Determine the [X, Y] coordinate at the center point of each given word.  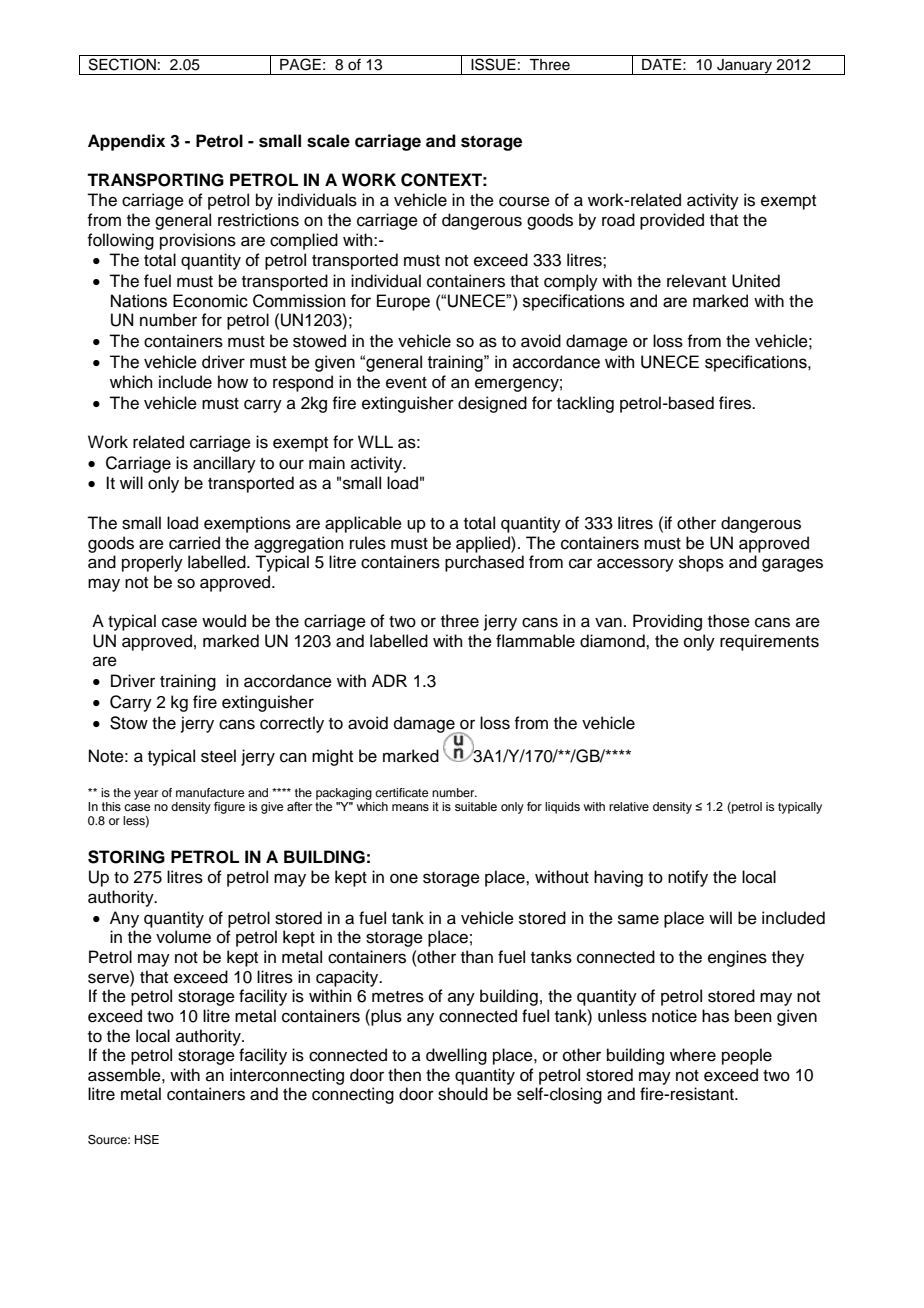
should [463, 1094]
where [693, 1055]
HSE [147, 1140]
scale [328, 141]
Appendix [126, 142]
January [745, 67]
